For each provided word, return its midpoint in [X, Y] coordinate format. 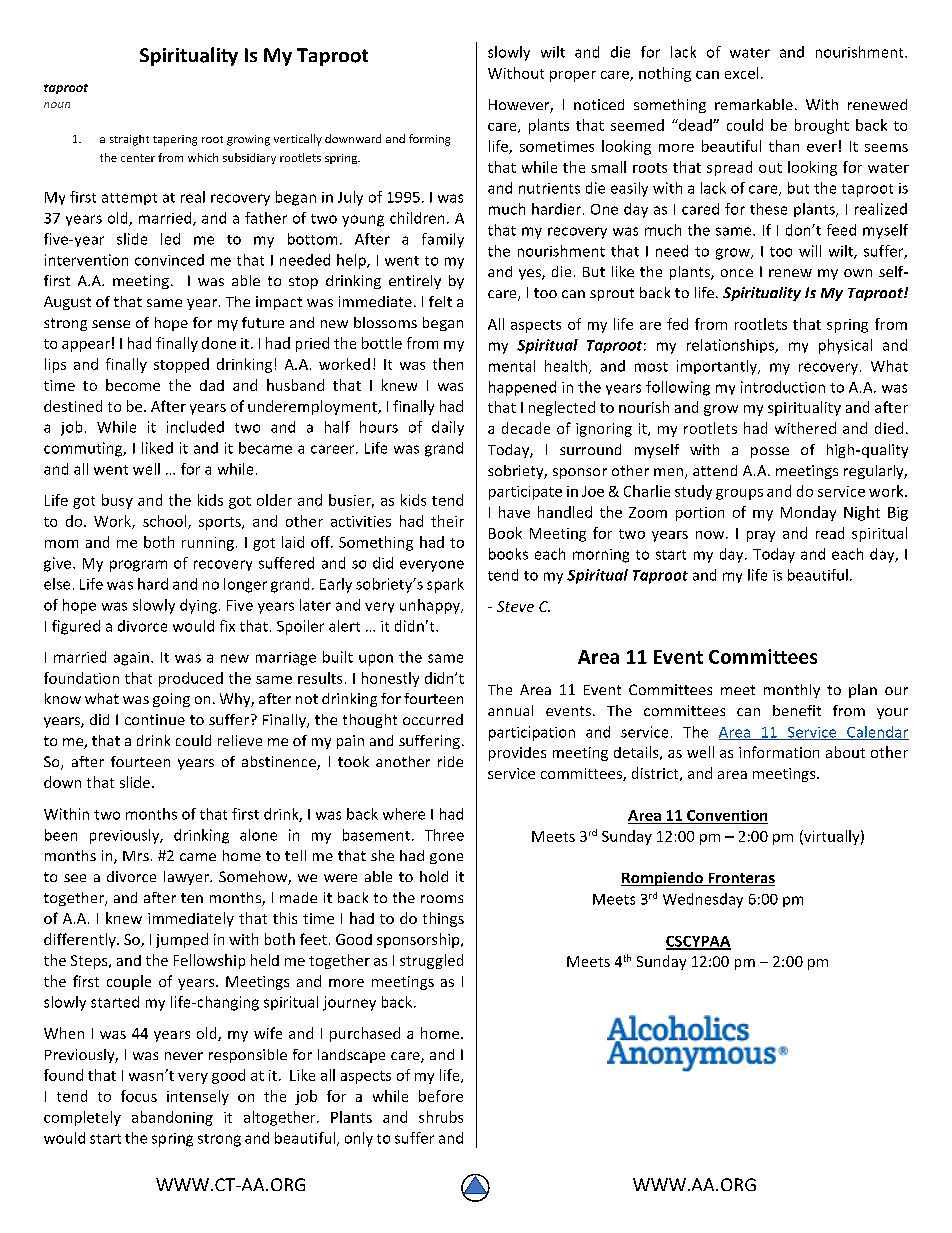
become [133, 385]
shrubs [441, 1117]
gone [446, 858]
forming [429, 140]
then [448, 364]
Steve [515, 606]
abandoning [172, 1118]
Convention [727, 815]
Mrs [136, 856]
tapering [175, 140]
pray [761, 536]
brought [822, 126]
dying [198, 606]
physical [845, 346]
